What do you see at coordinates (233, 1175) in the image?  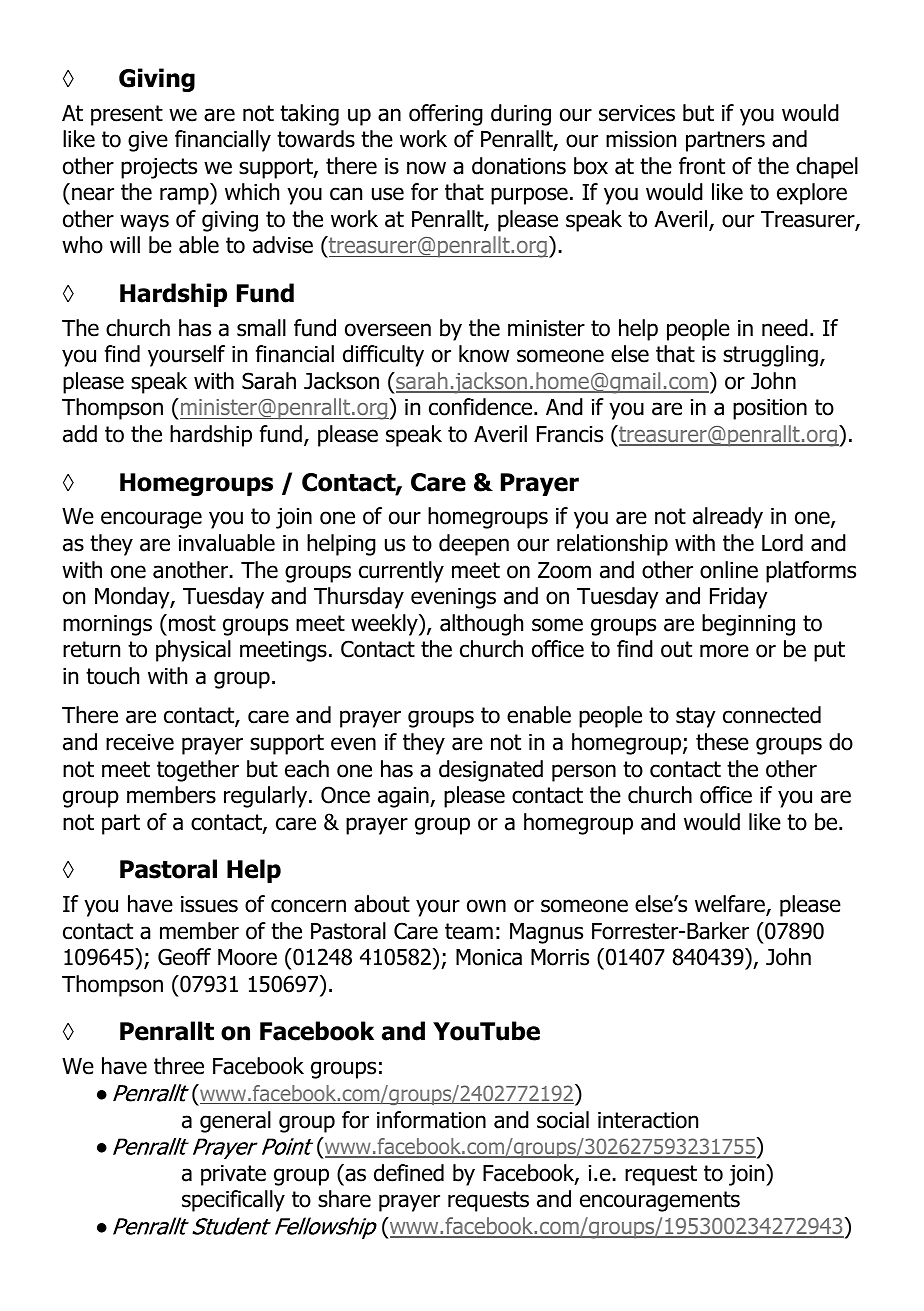 I see `private` at bounding box center [233, 1175].
